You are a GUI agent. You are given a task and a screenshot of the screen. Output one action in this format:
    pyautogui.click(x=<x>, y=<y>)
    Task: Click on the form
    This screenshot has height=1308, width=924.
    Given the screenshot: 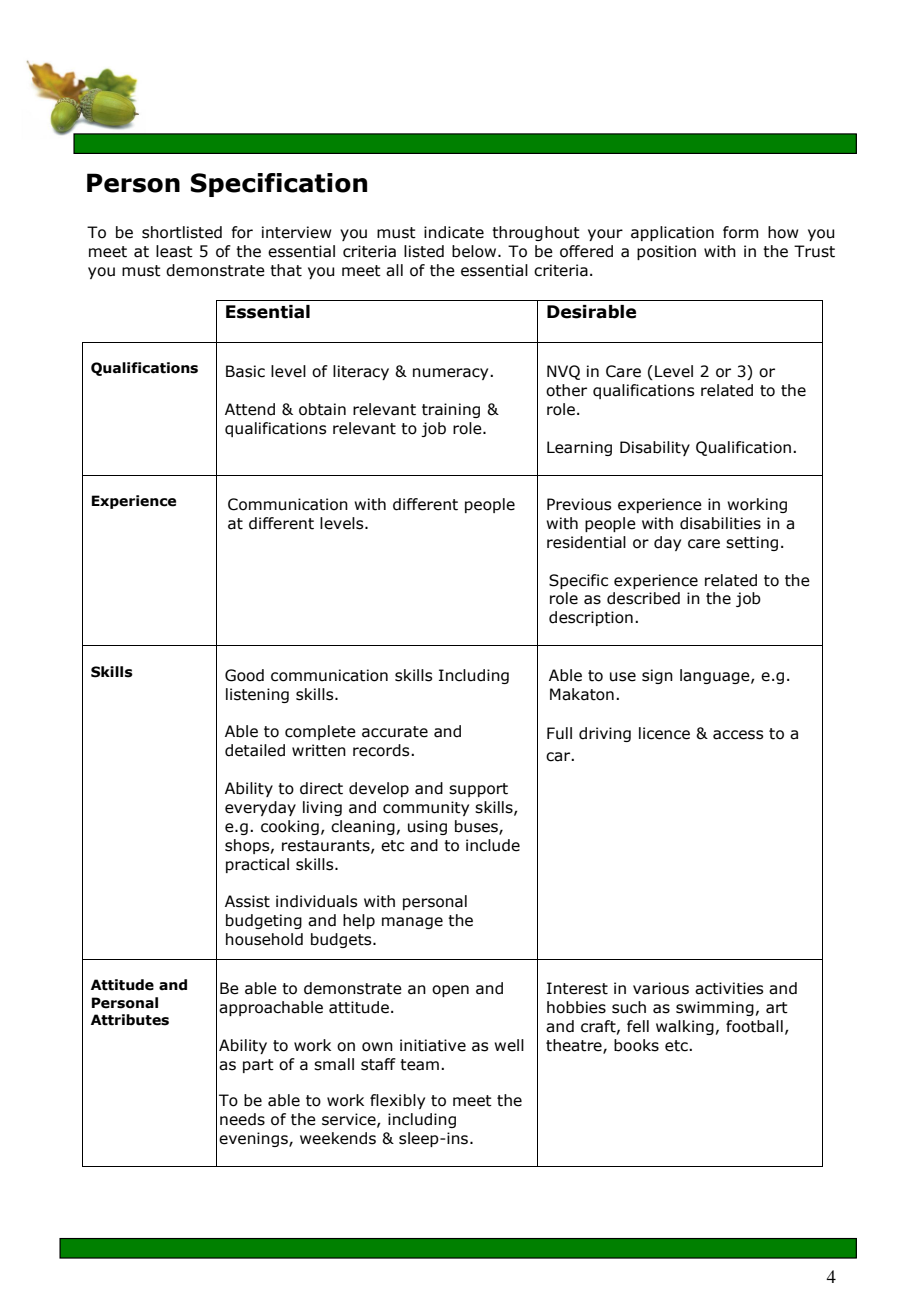 What is the action you would take?
    pyautogui.click(x=740, y=232)
